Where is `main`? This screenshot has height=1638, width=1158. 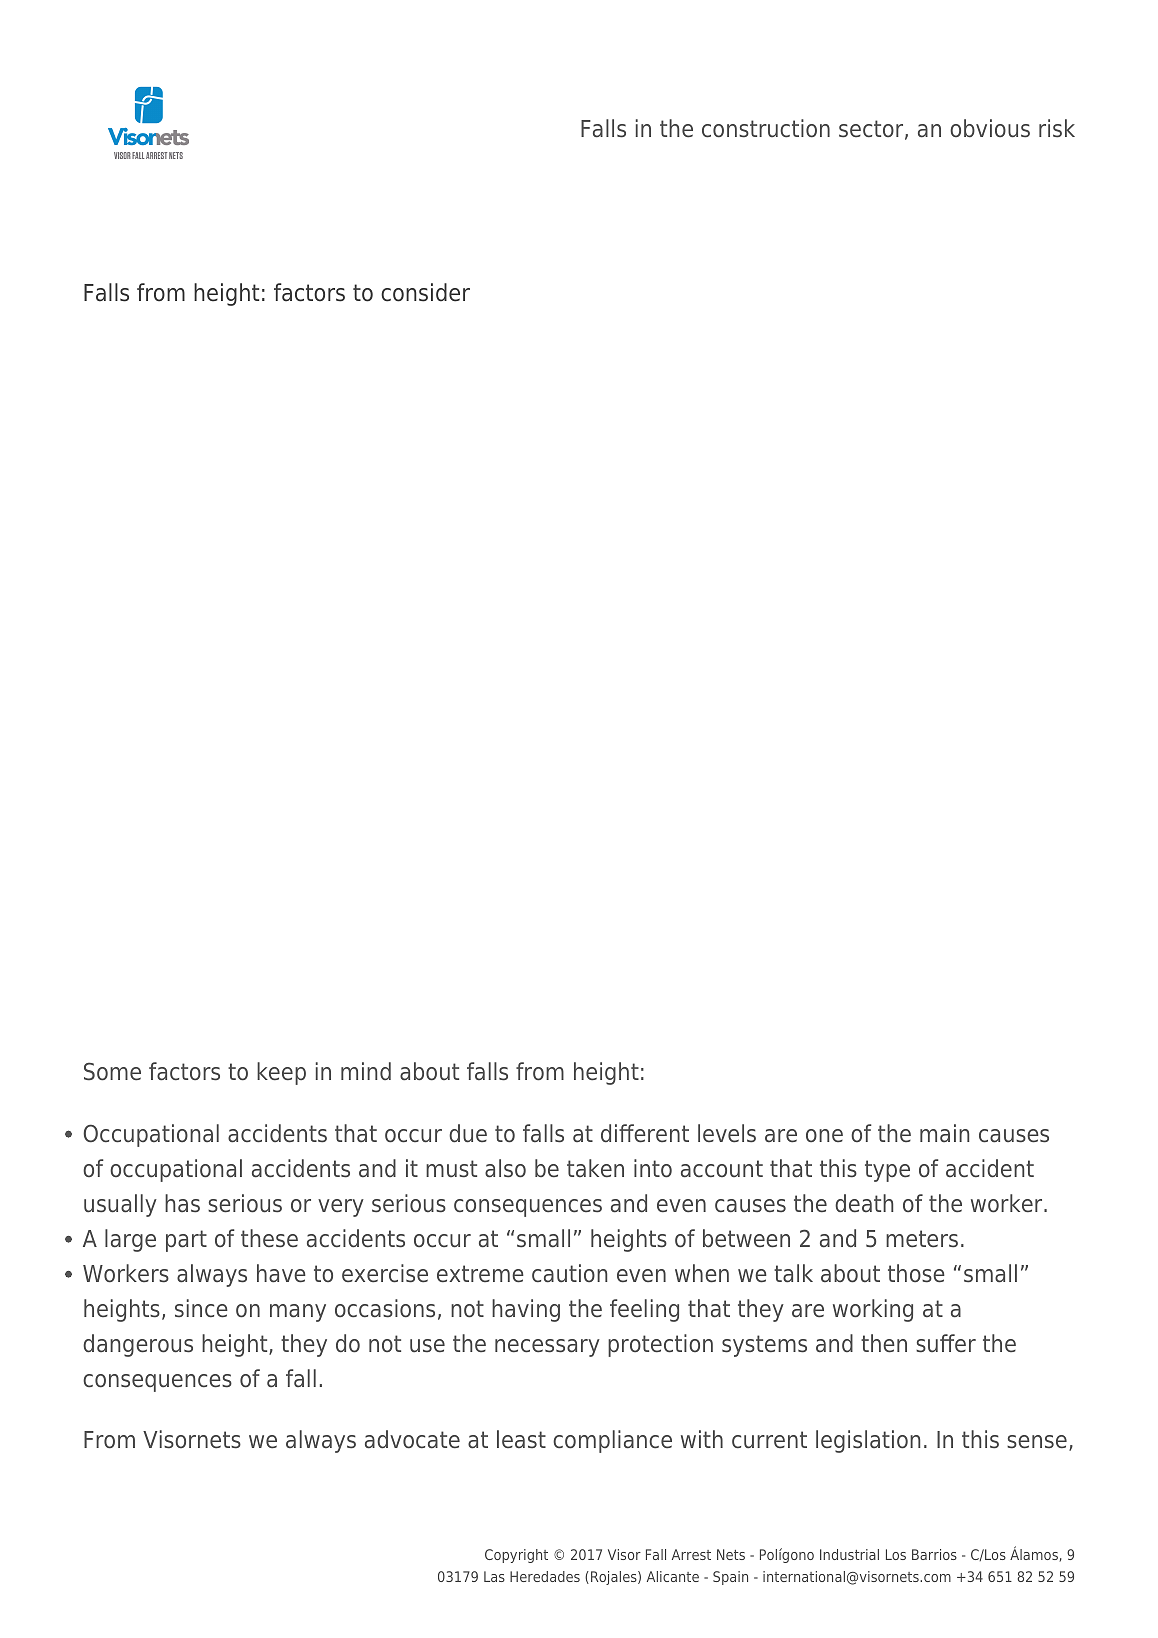
main is located at coordinates (944, 1133).
